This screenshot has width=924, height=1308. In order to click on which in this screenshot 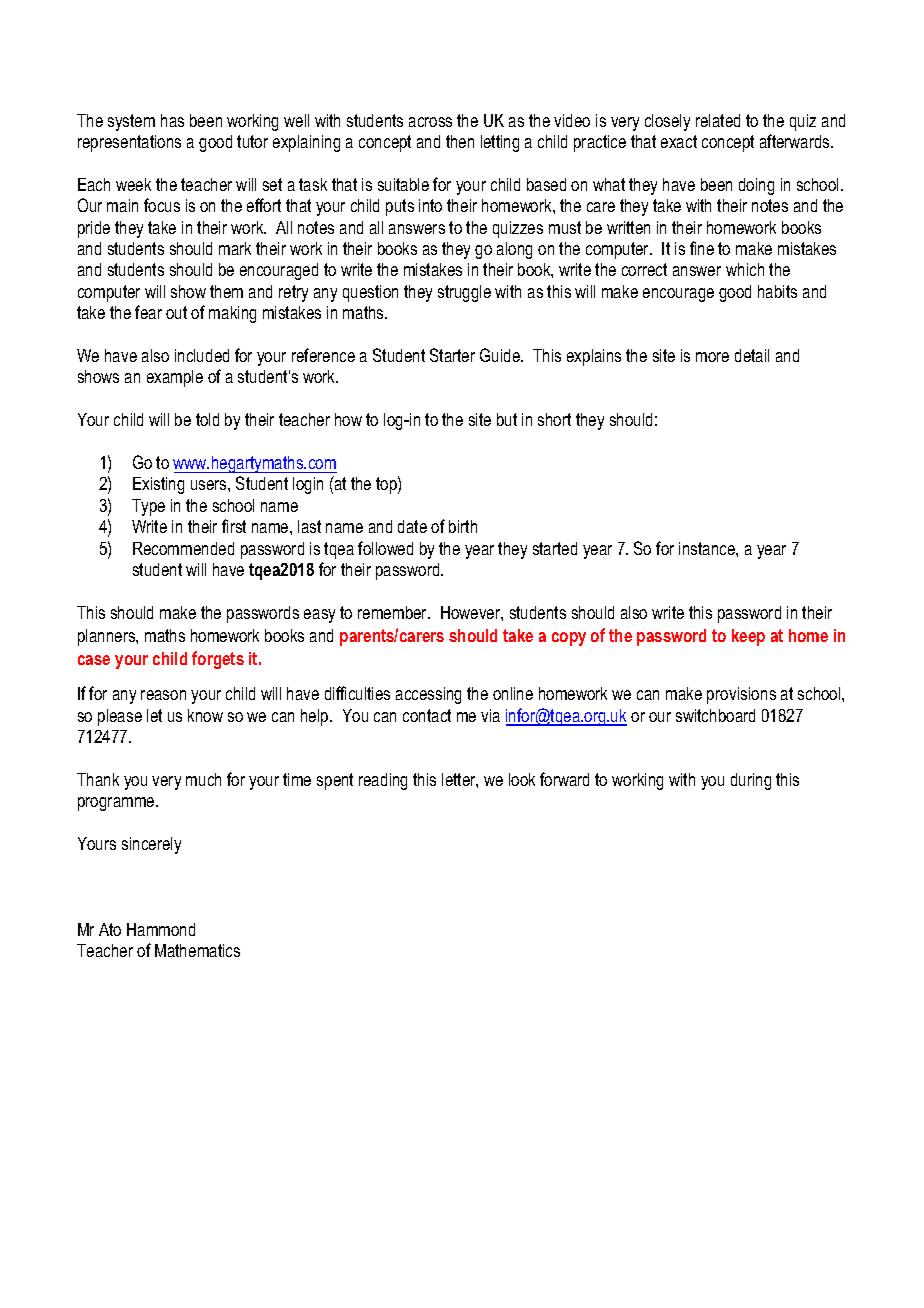, I will do `click(745, 269)`.
